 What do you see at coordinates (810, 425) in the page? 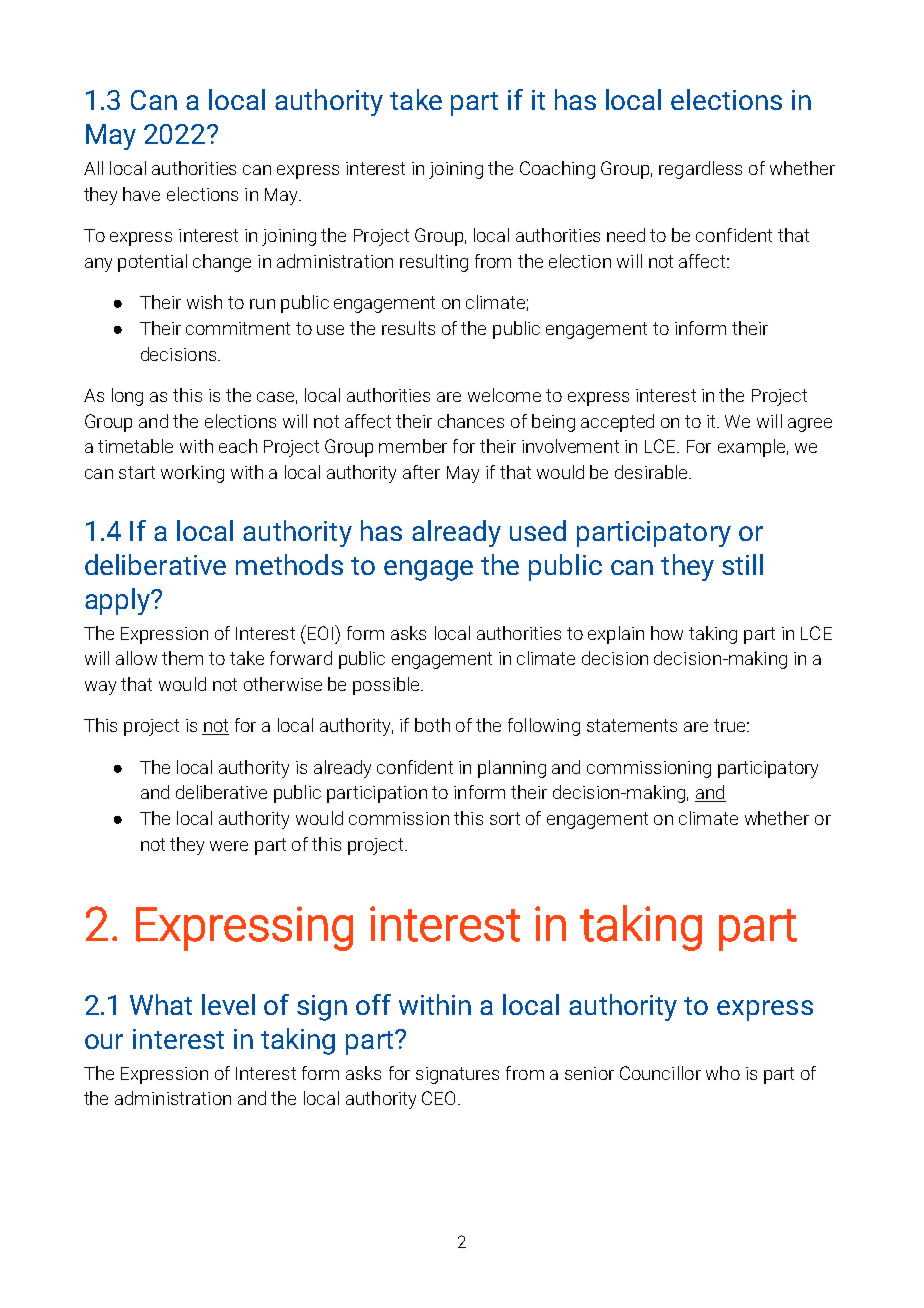
I see `agree` at bounding box center [810, 425].
